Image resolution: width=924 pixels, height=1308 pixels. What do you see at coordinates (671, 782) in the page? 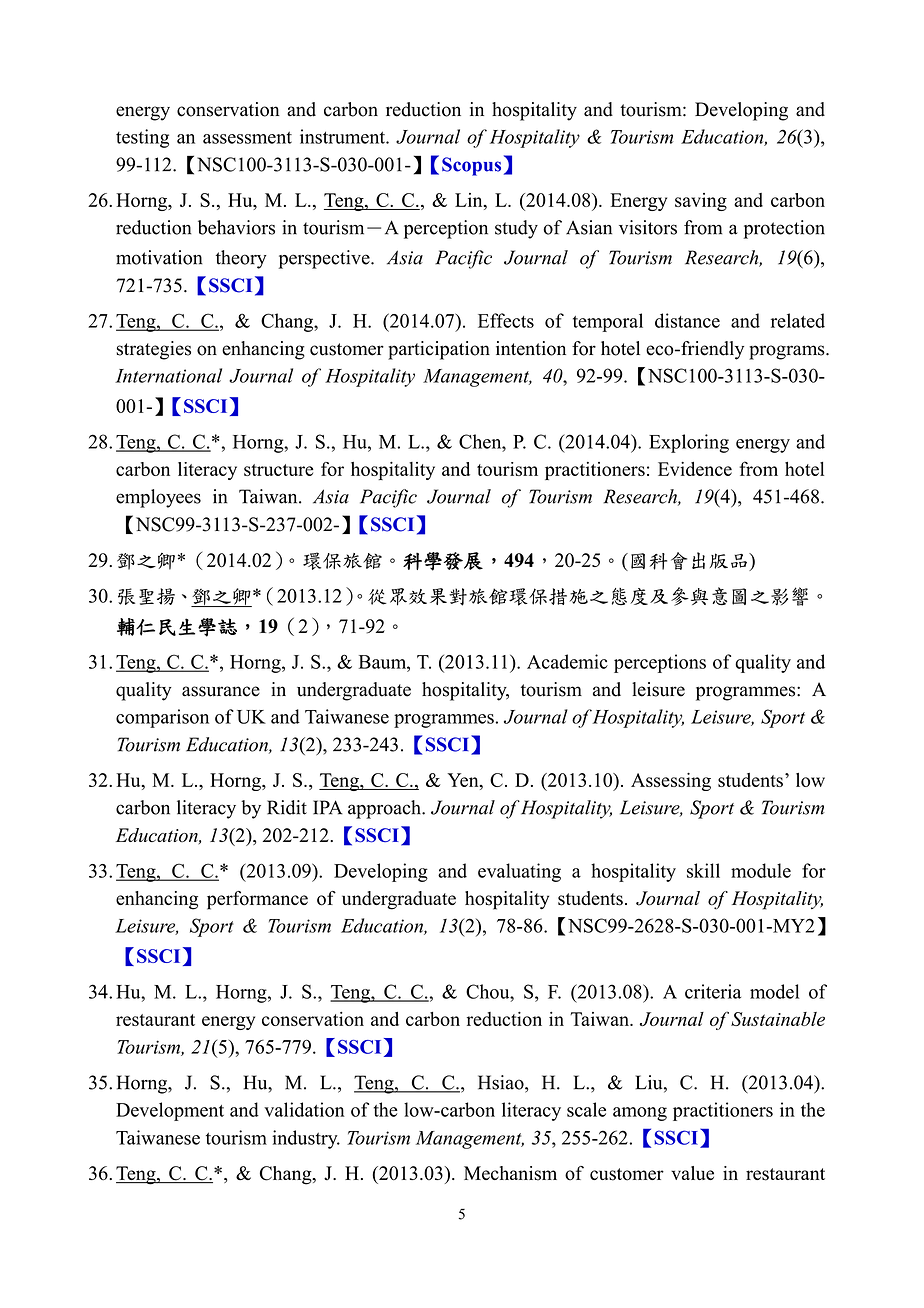
I see `Assessing` at bounding box center [671, 782].
